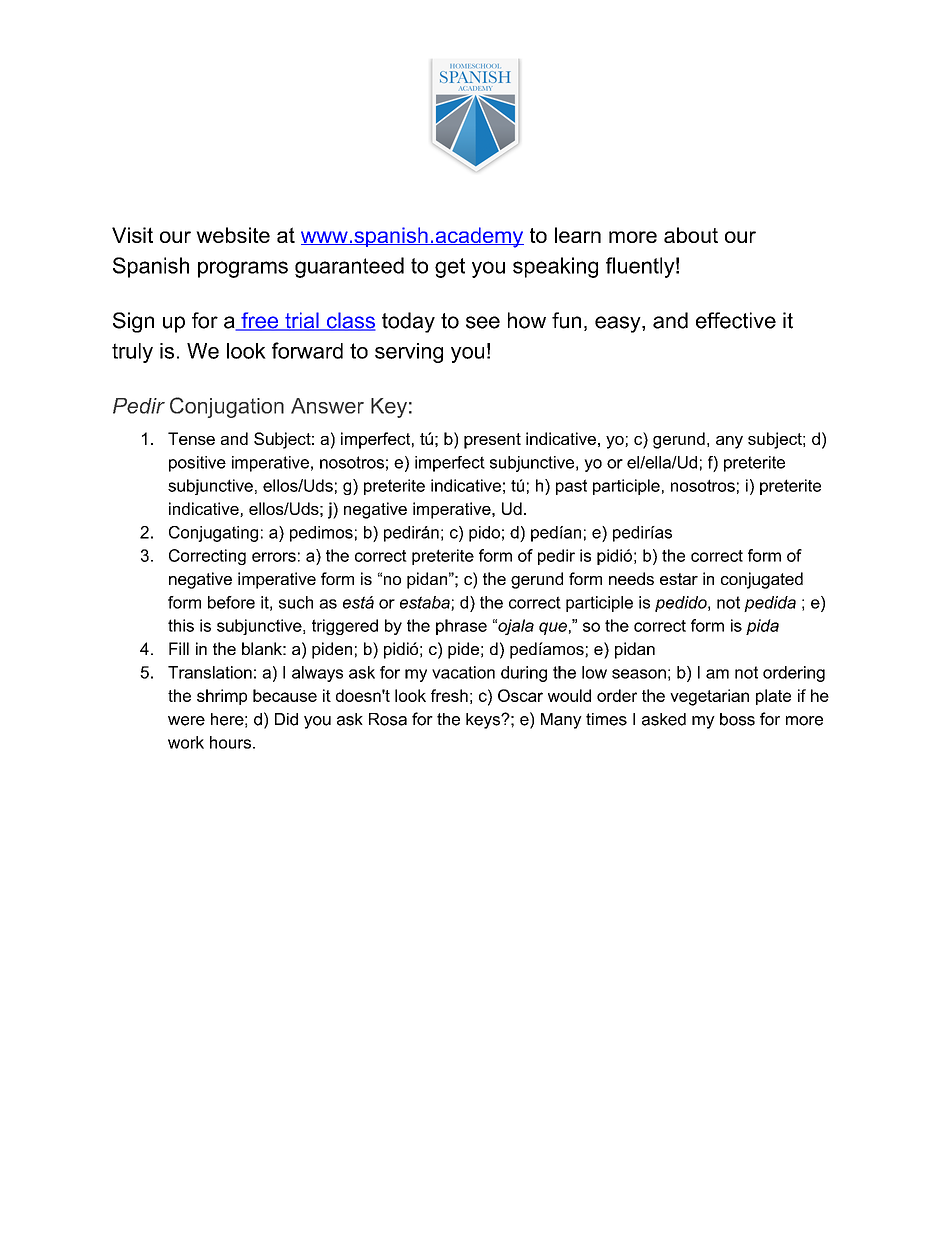  What do you see at coordinates (186, 721) in the page?
I see `were` at bounding box center [186, 721].
